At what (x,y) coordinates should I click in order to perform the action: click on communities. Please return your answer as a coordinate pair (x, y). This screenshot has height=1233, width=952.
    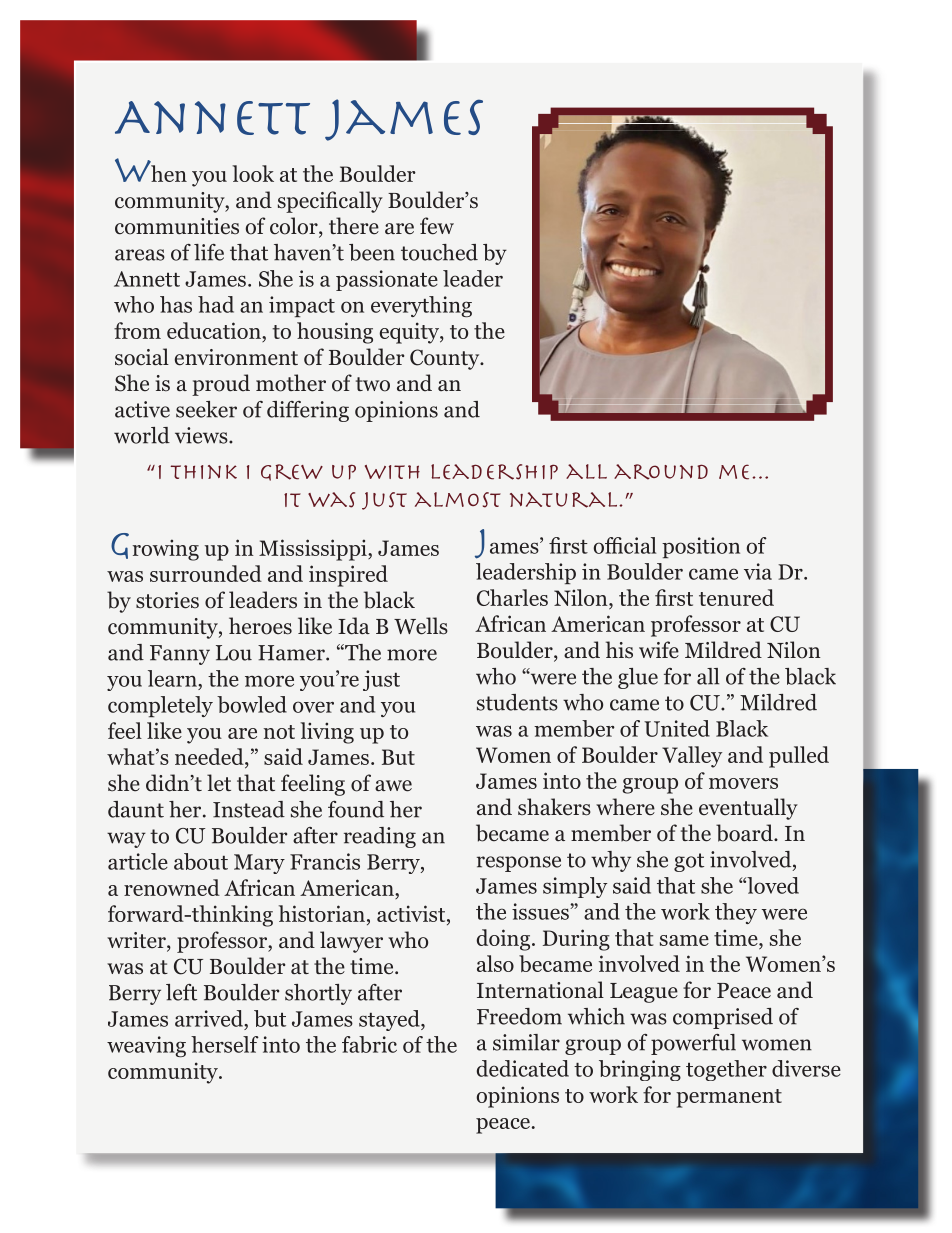
    Looking at the image, I should click on (177, 226).
